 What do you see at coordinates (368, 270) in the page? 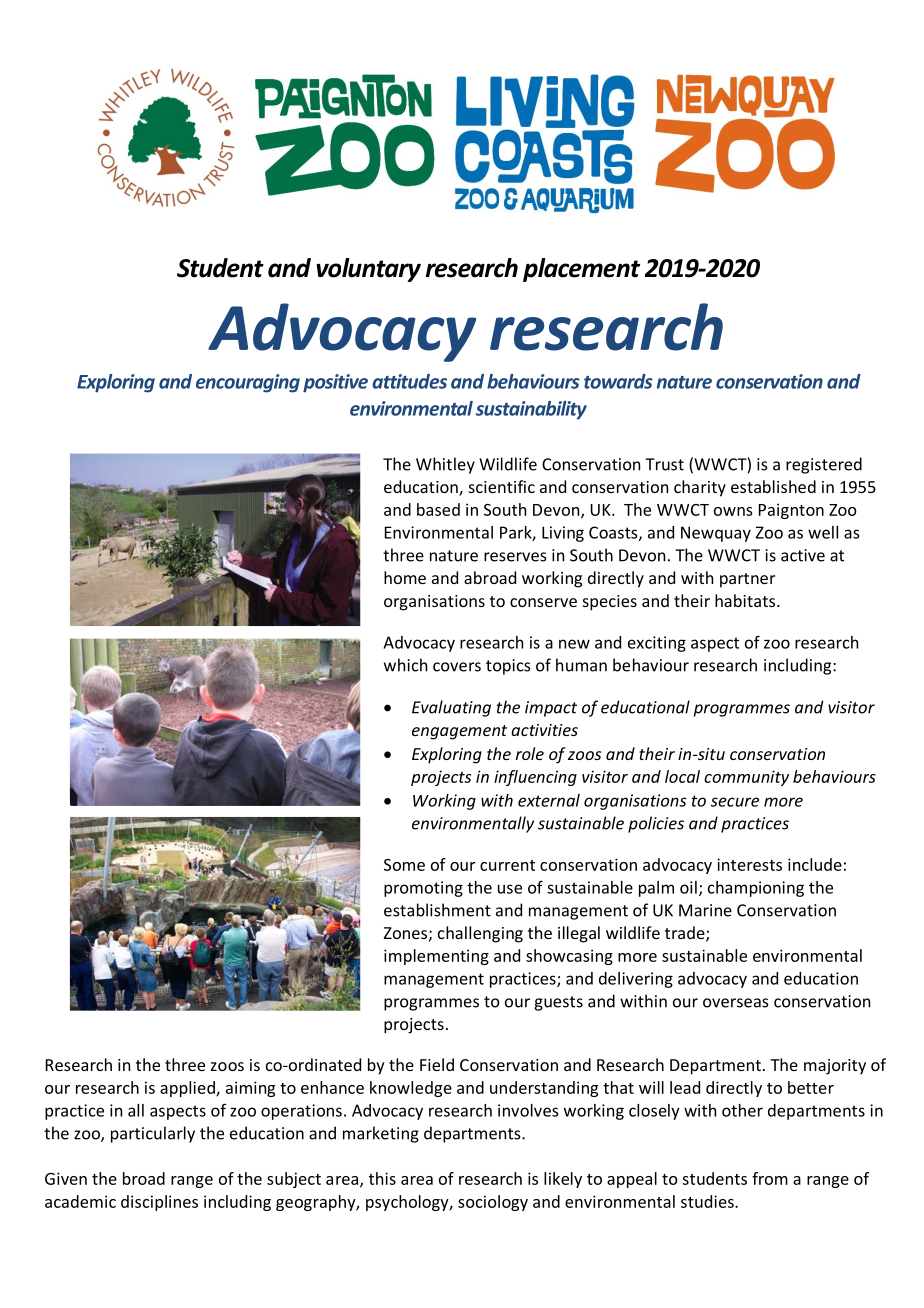
I see `voluntary` at bounding box center [368, 270].
